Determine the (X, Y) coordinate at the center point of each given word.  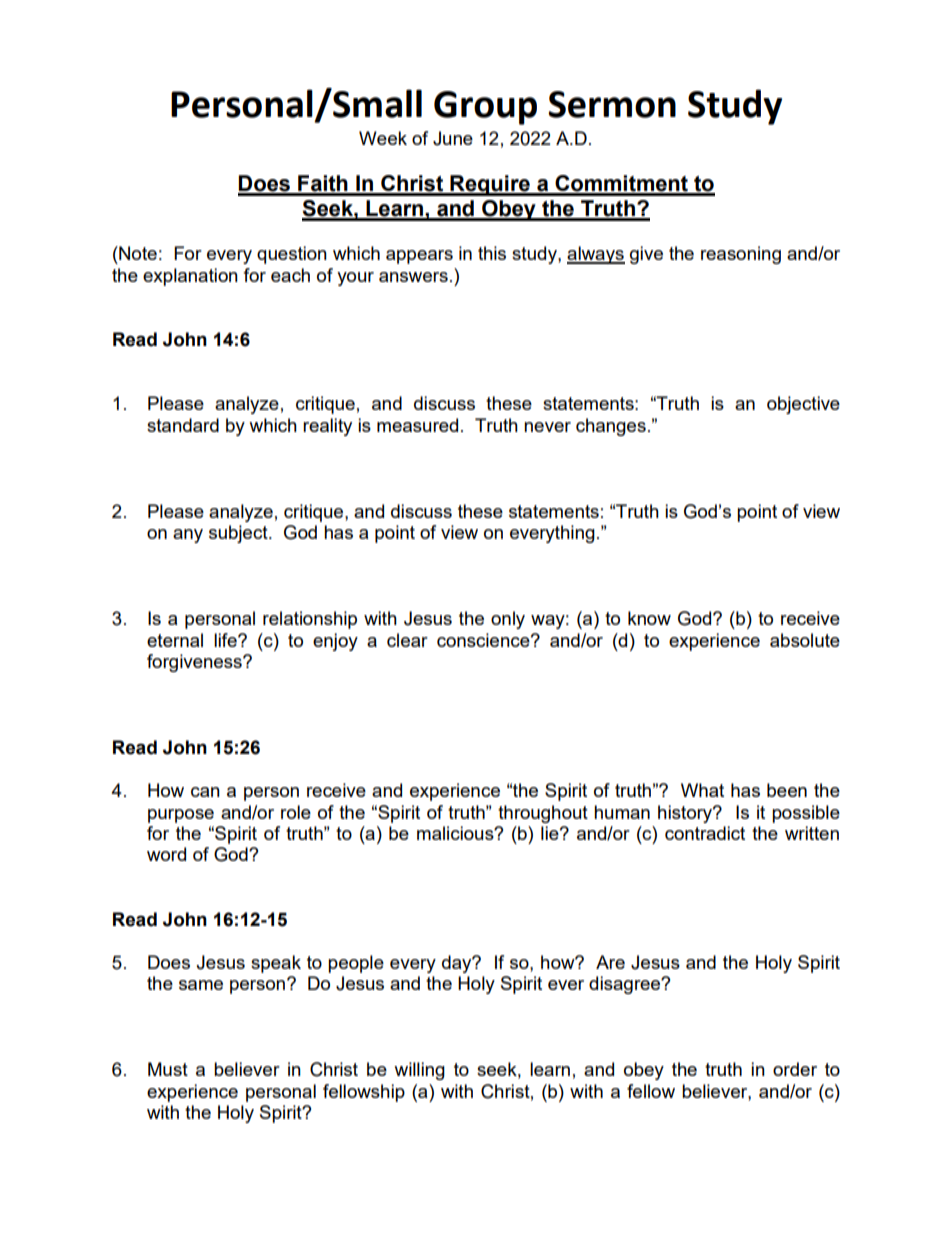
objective (803, 405)
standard (183, 425)
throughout (543, 814)
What (702, 790)
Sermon (612, 104)
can (205, 792)
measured (417, 425)
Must (168, 1069)
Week (383, 138)
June (453, 138)
